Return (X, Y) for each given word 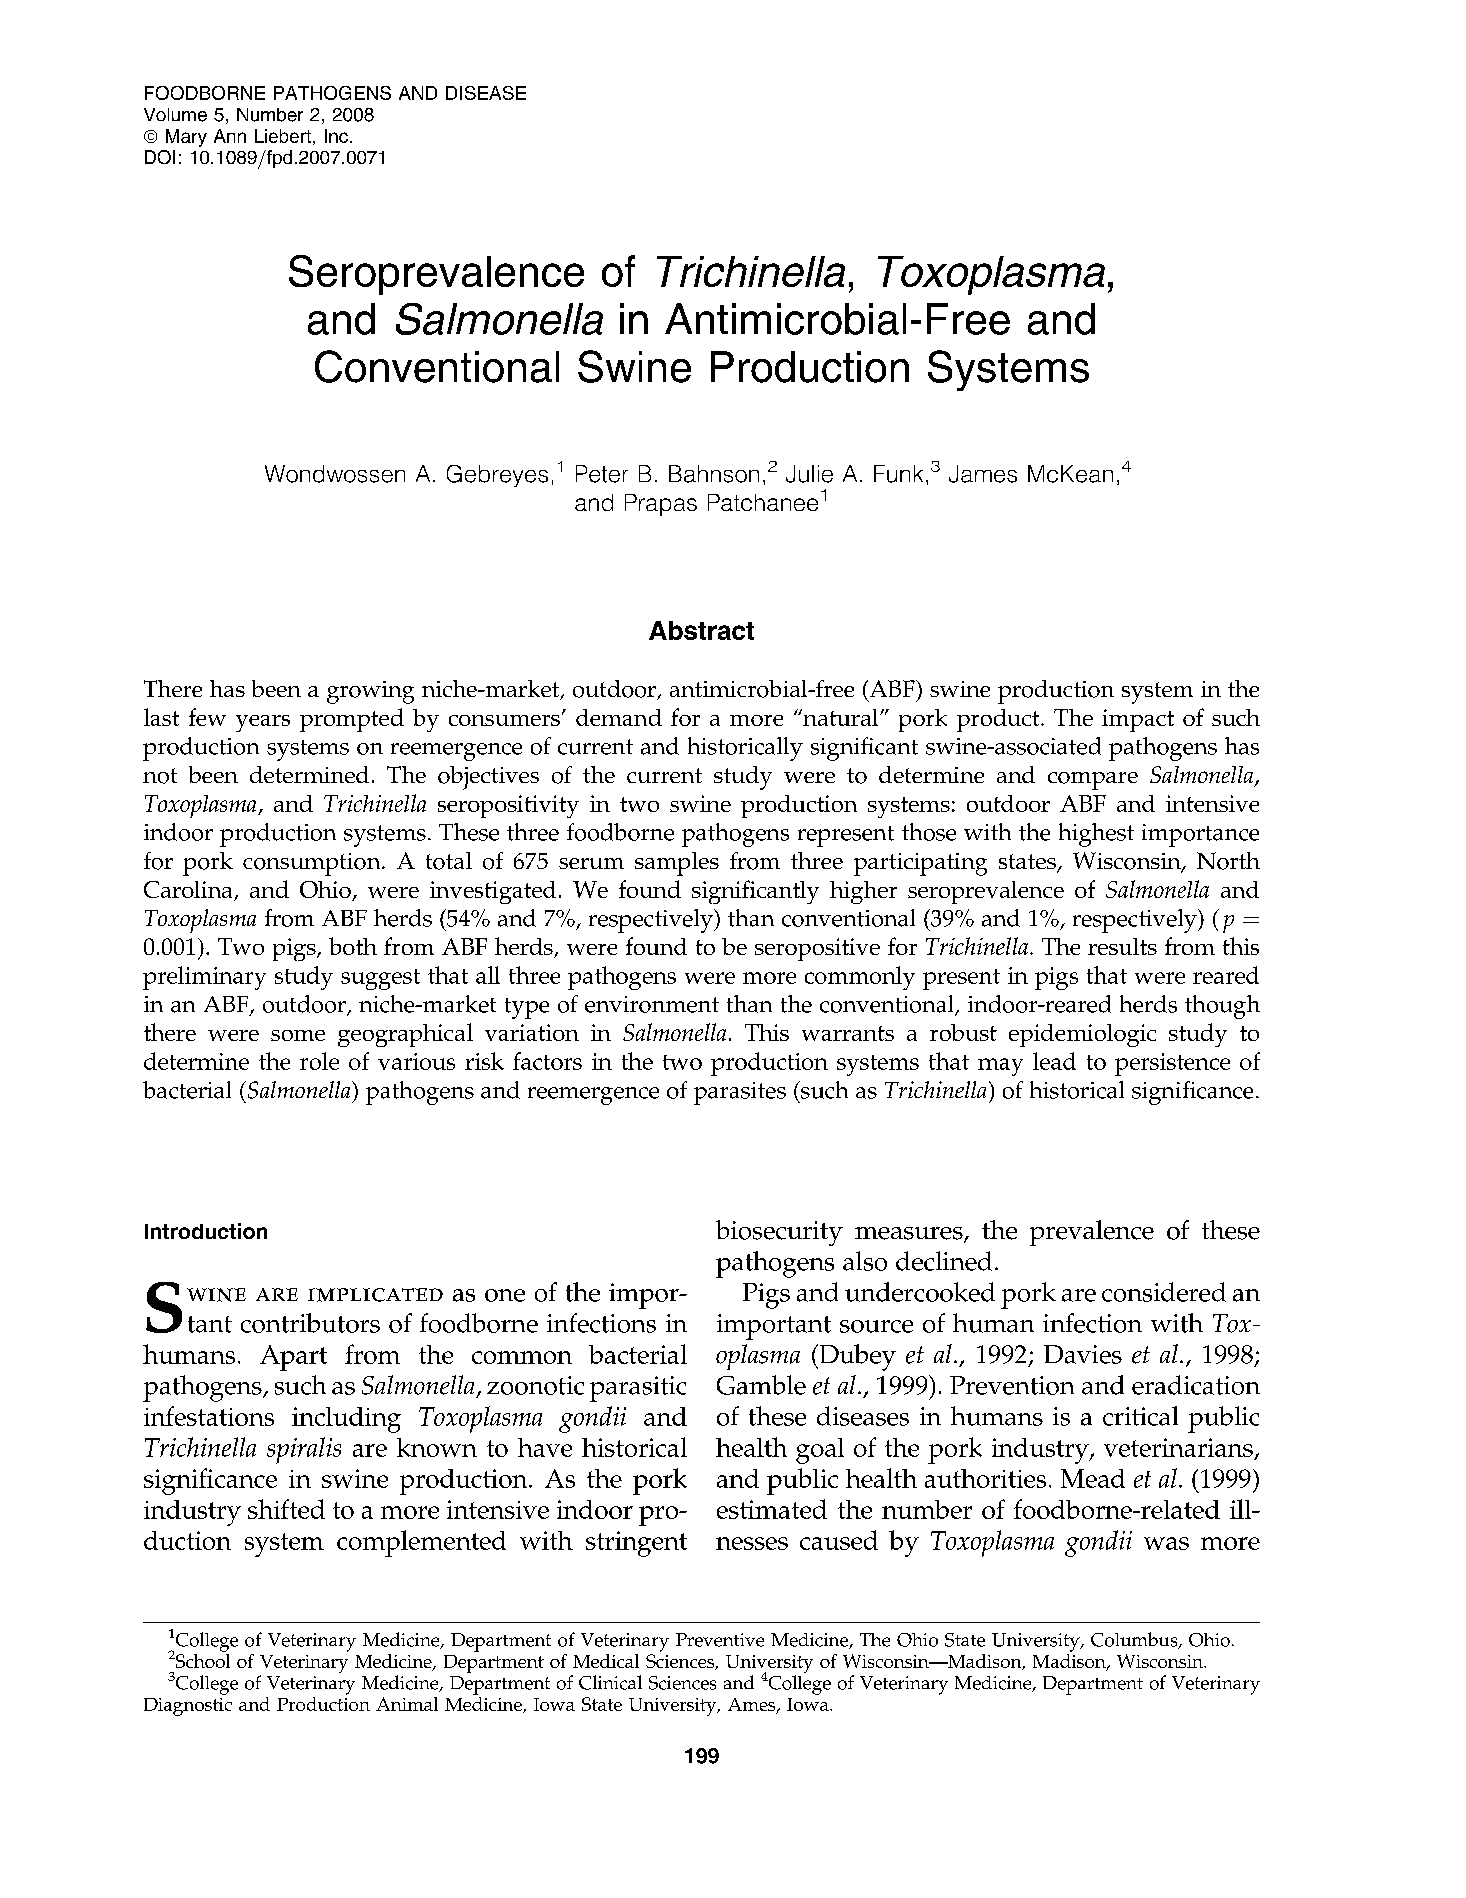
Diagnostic (188, 1707)
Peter (602, 474)
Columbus (1135, 1640)
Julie (809, 474)
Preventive (720, 1640)
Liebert (283, 136)
